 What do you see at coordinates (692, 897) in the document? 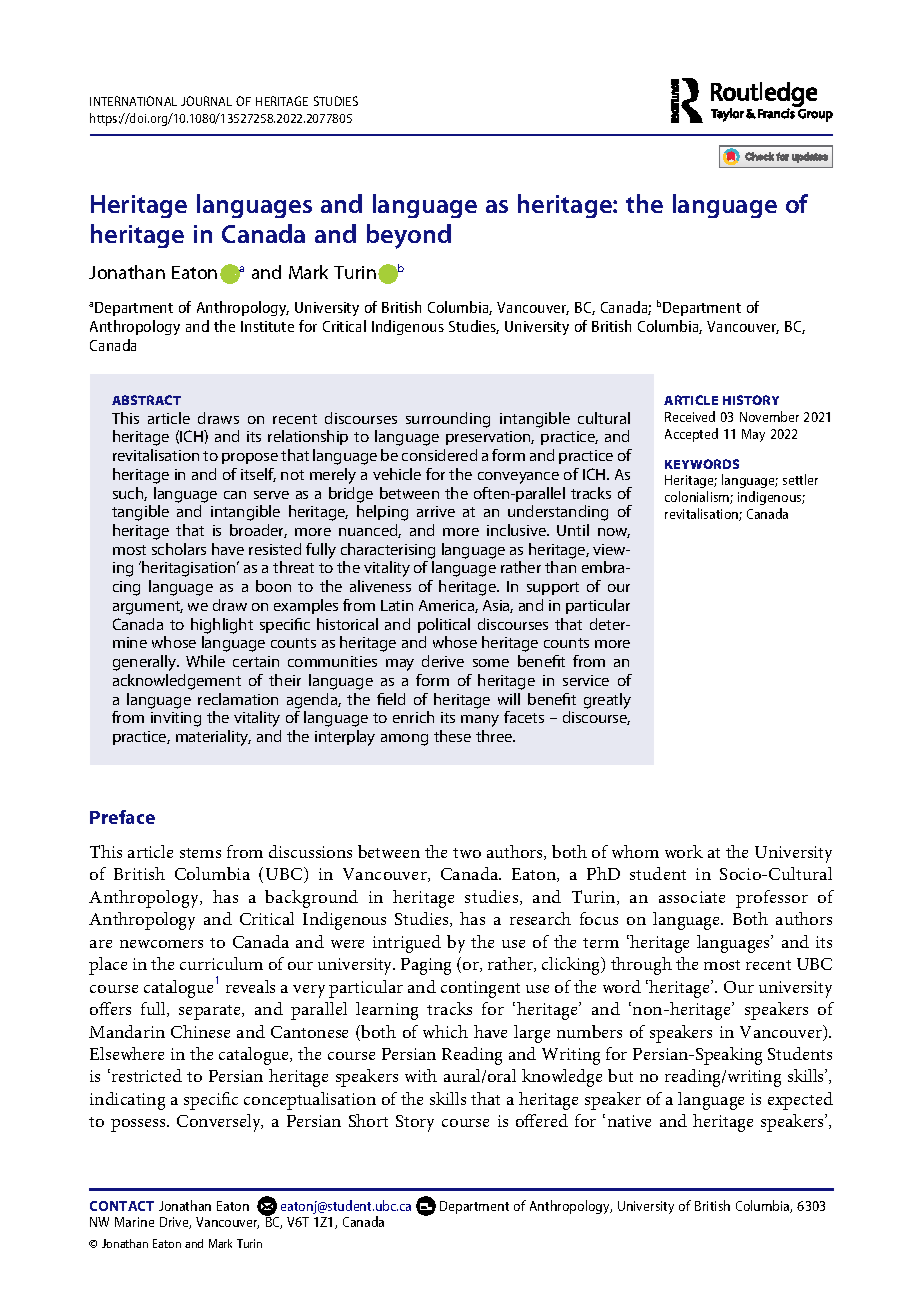
I see `associate` at bounding box center [692, 897].
